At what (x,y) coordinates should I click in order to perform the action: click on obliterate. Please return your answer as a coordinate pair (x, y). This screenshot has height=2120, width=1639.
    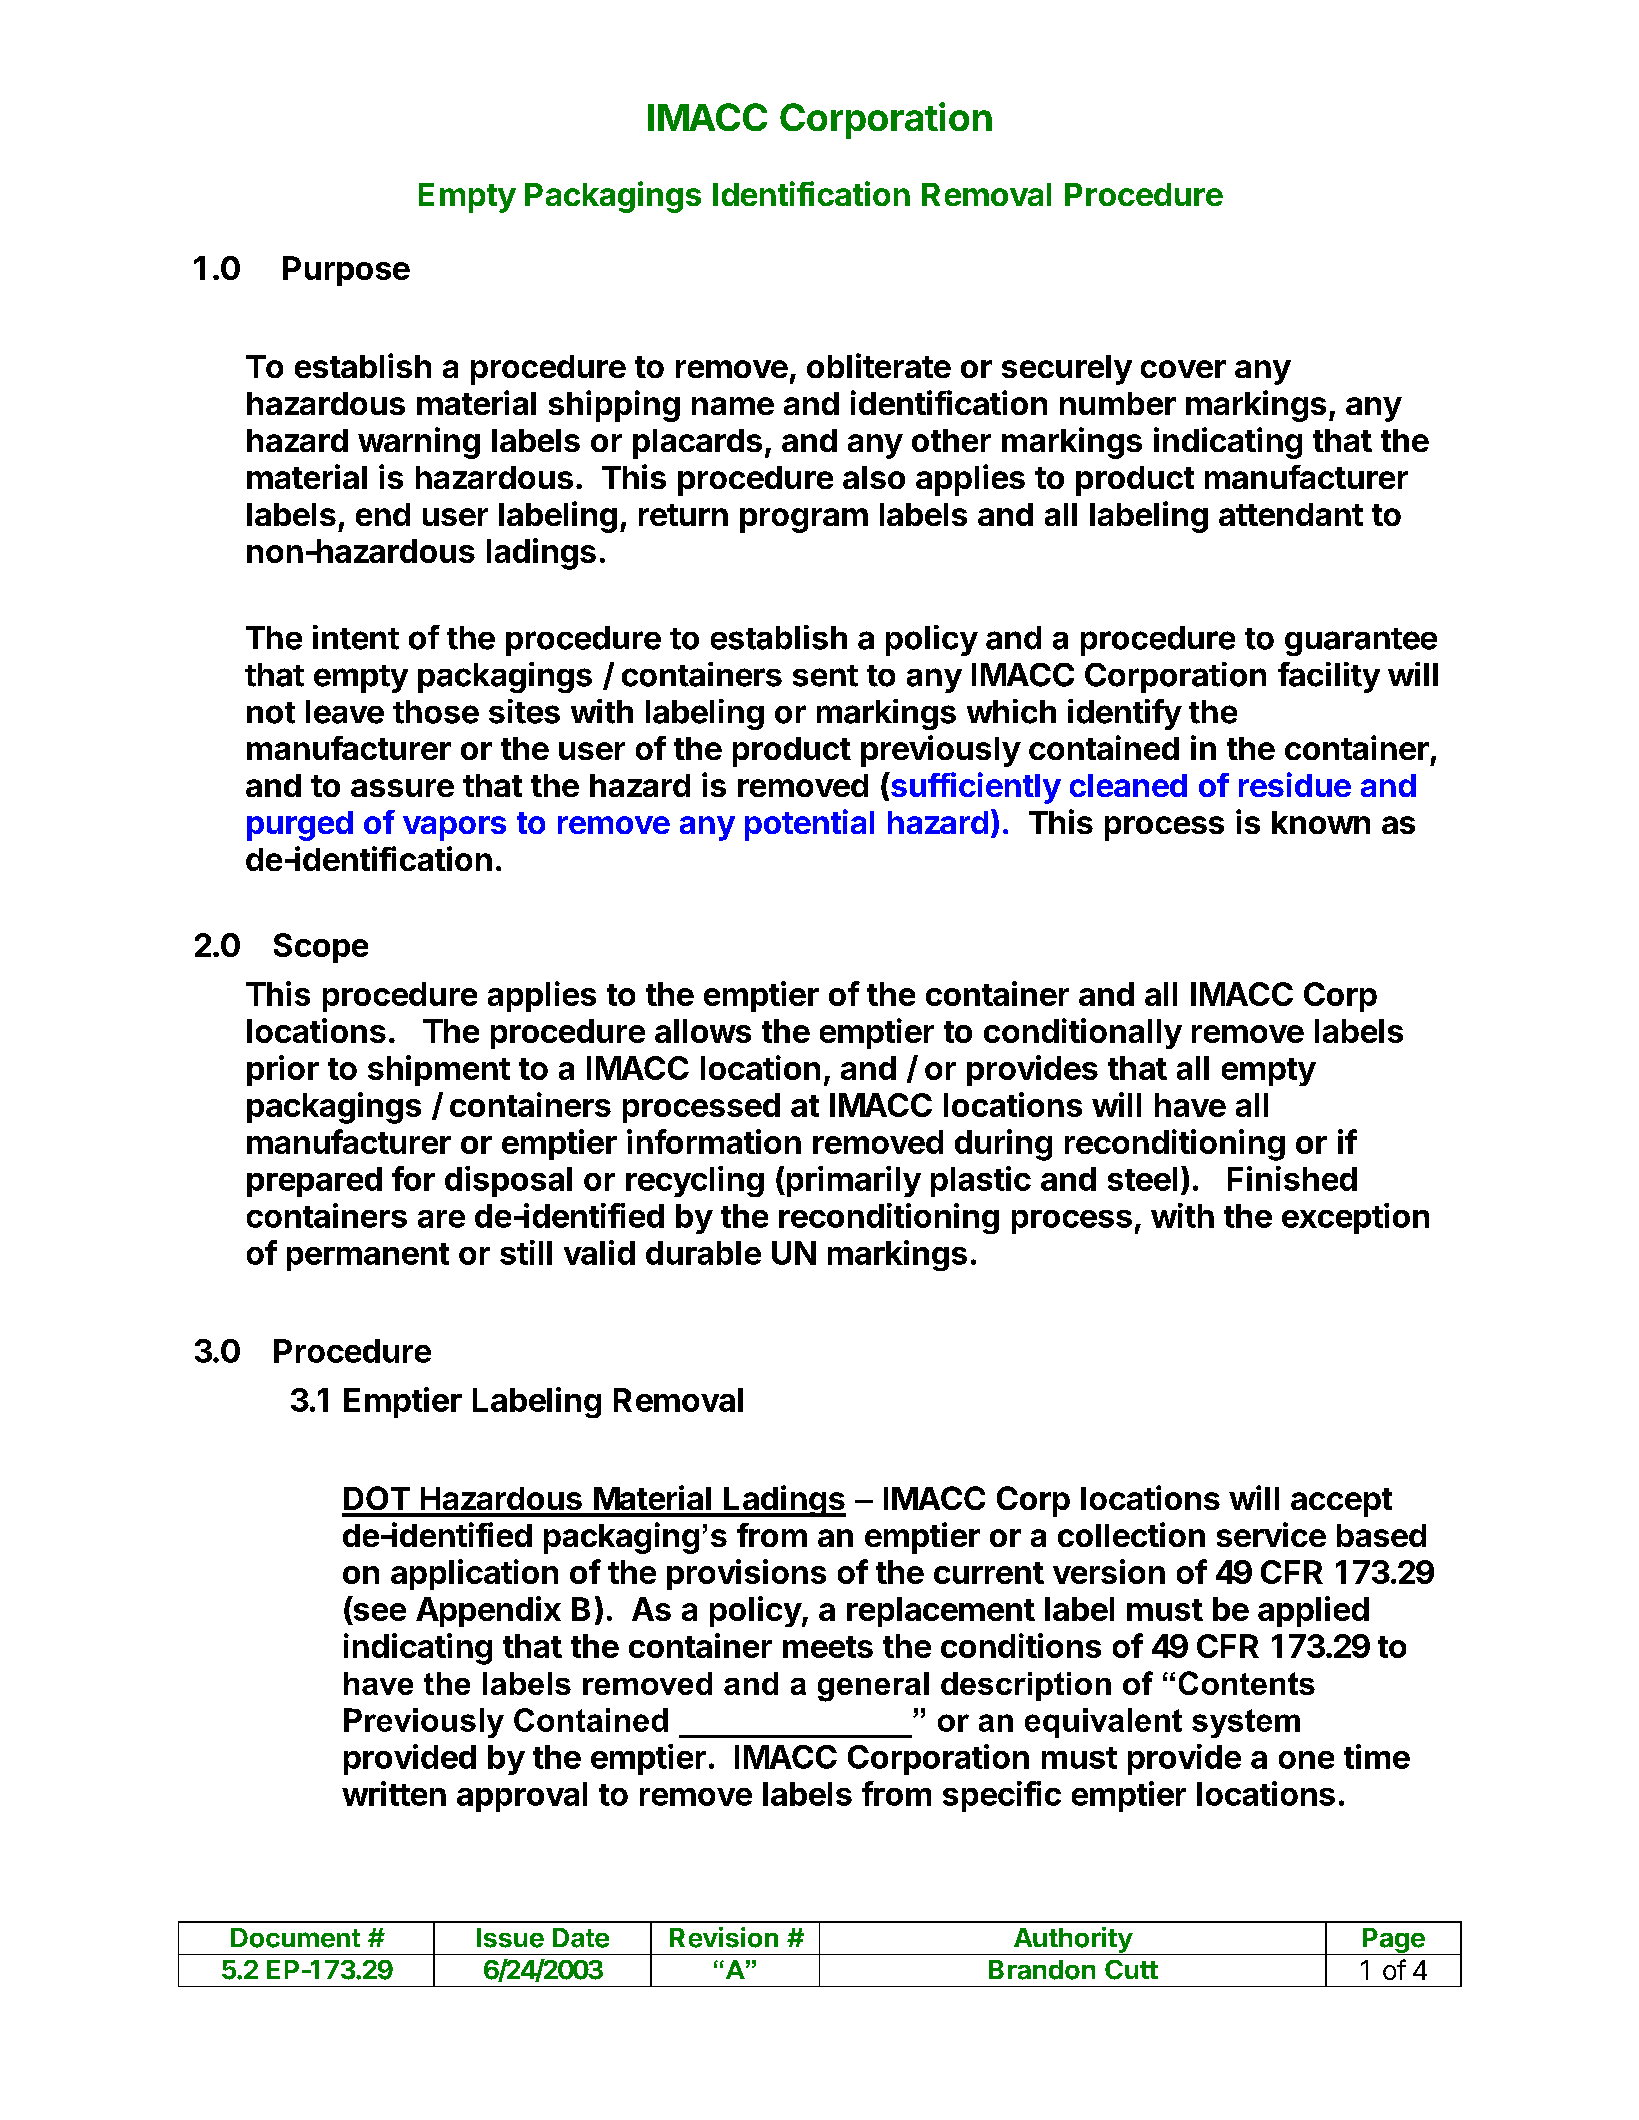
    Looking at the image, I should click on (879, 365).
